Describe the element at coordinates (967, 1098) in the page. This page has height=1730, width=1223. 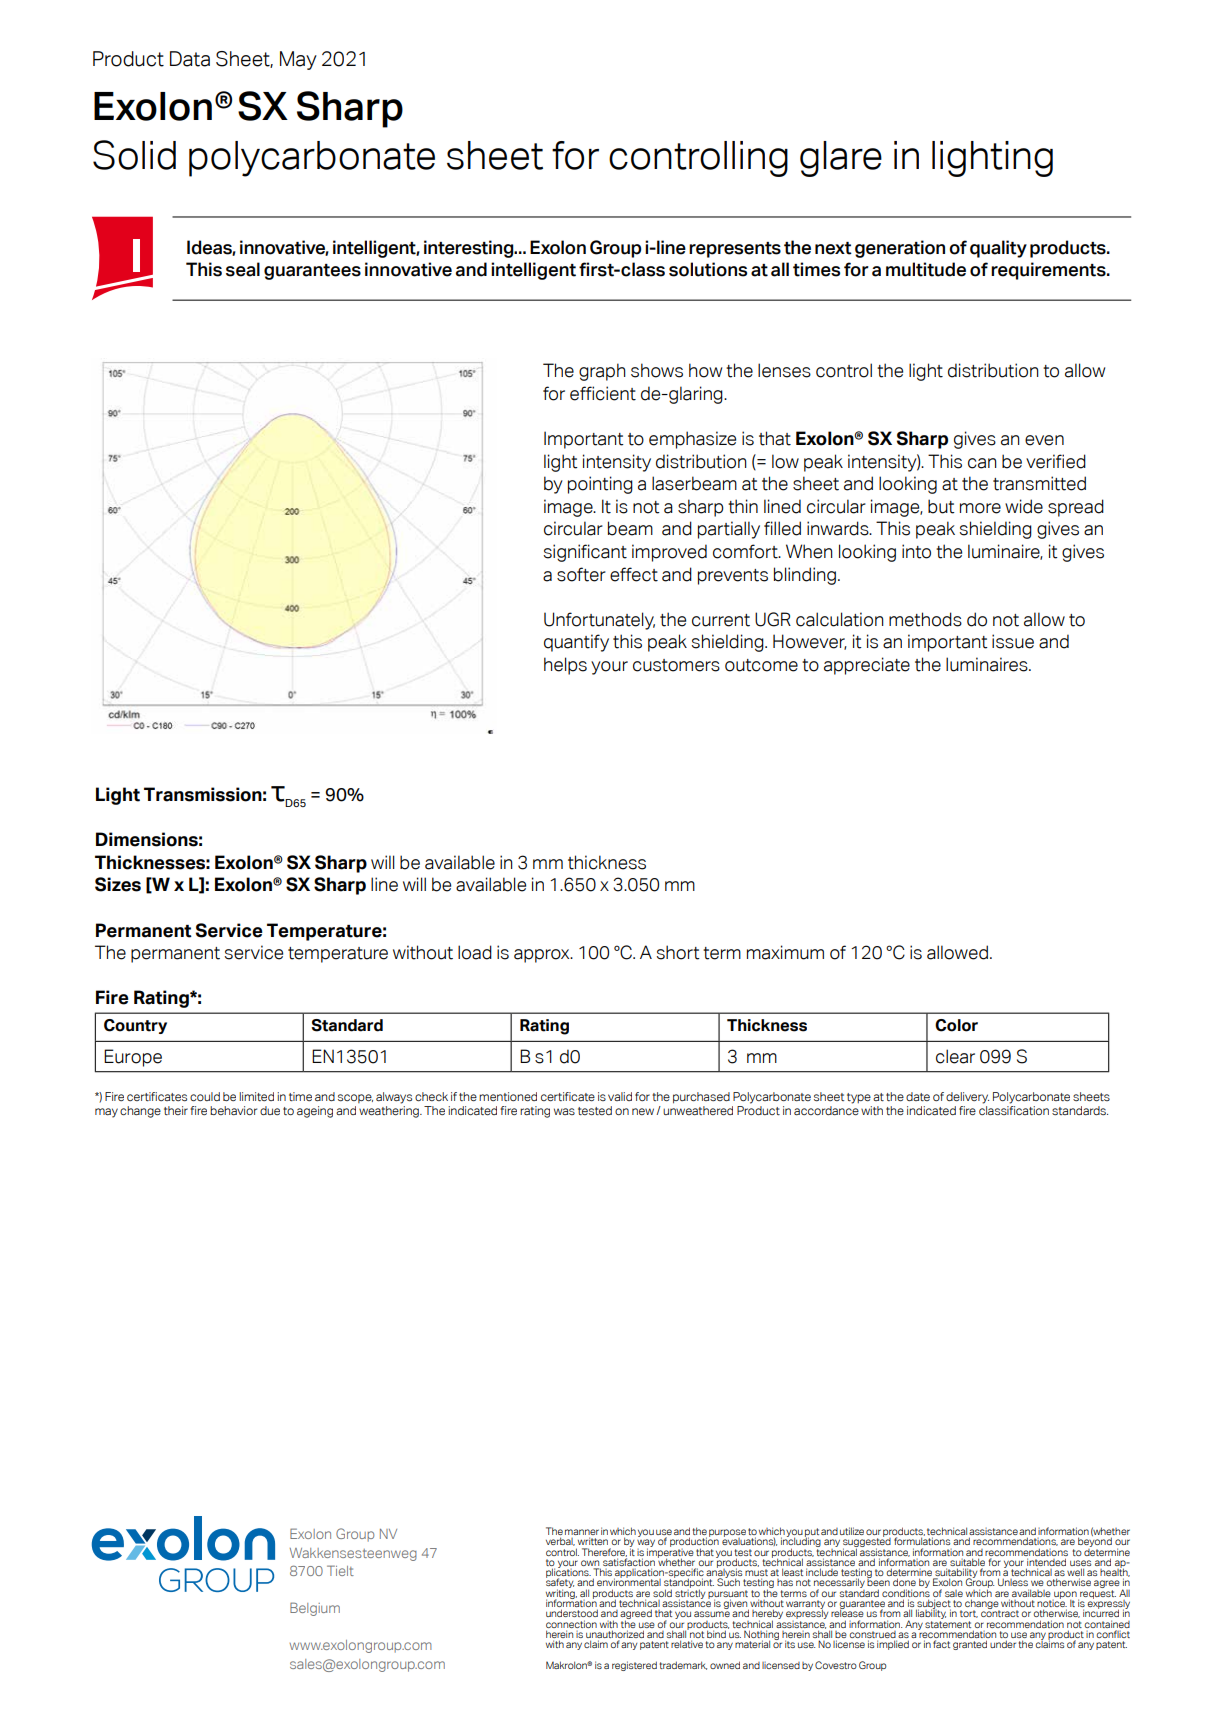
I see `delivery` at that location.
